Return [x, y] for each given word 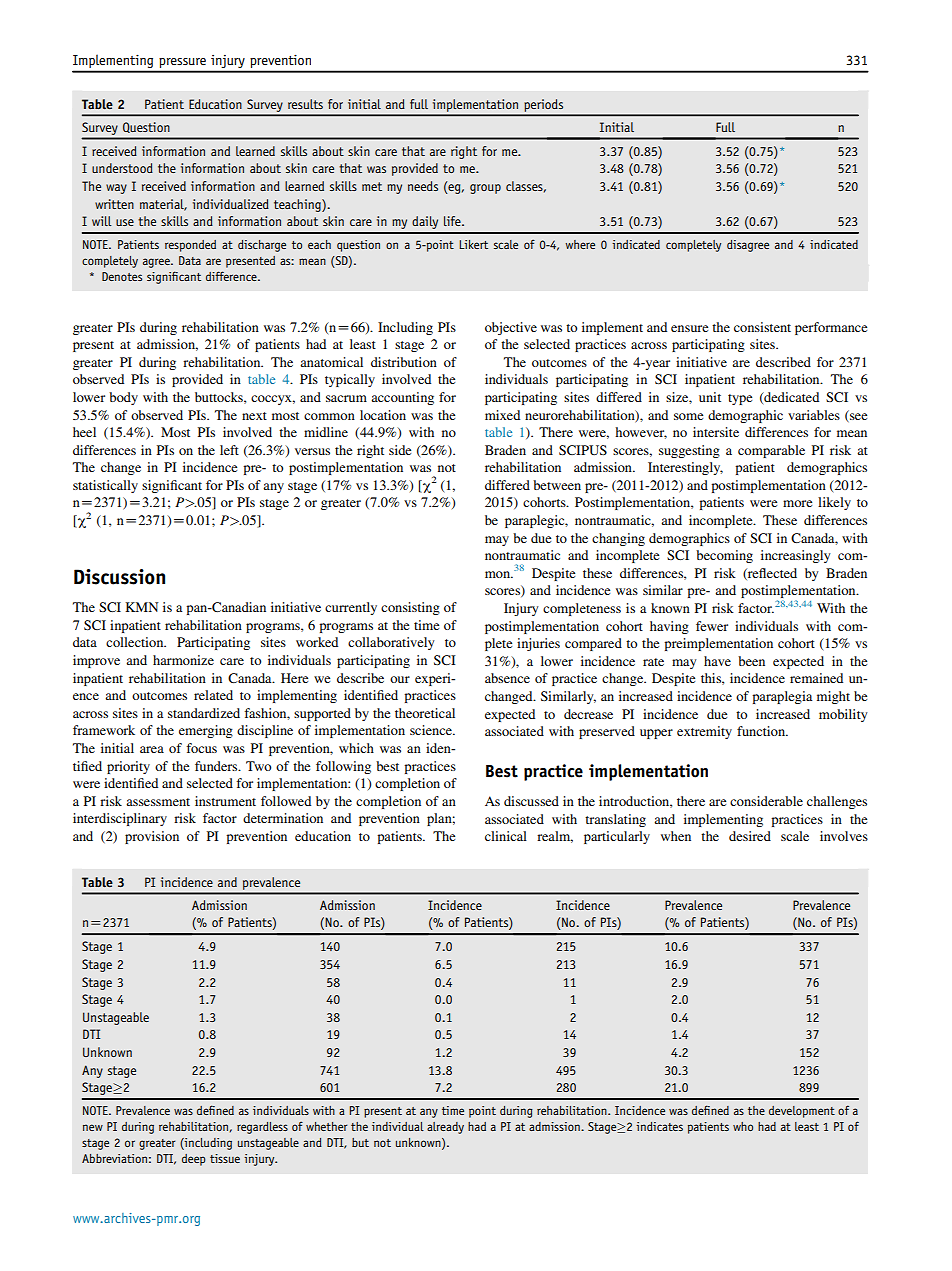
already [445, 1128]
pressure [182, 63]
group [485, 189]
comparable [771, 451]
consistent [762, 327]
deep [194, 1160]
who [743, 1126]
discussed [531, 801]
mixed [502, 415]
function [762, 731]
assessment [158, 802]
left [229, 450]
